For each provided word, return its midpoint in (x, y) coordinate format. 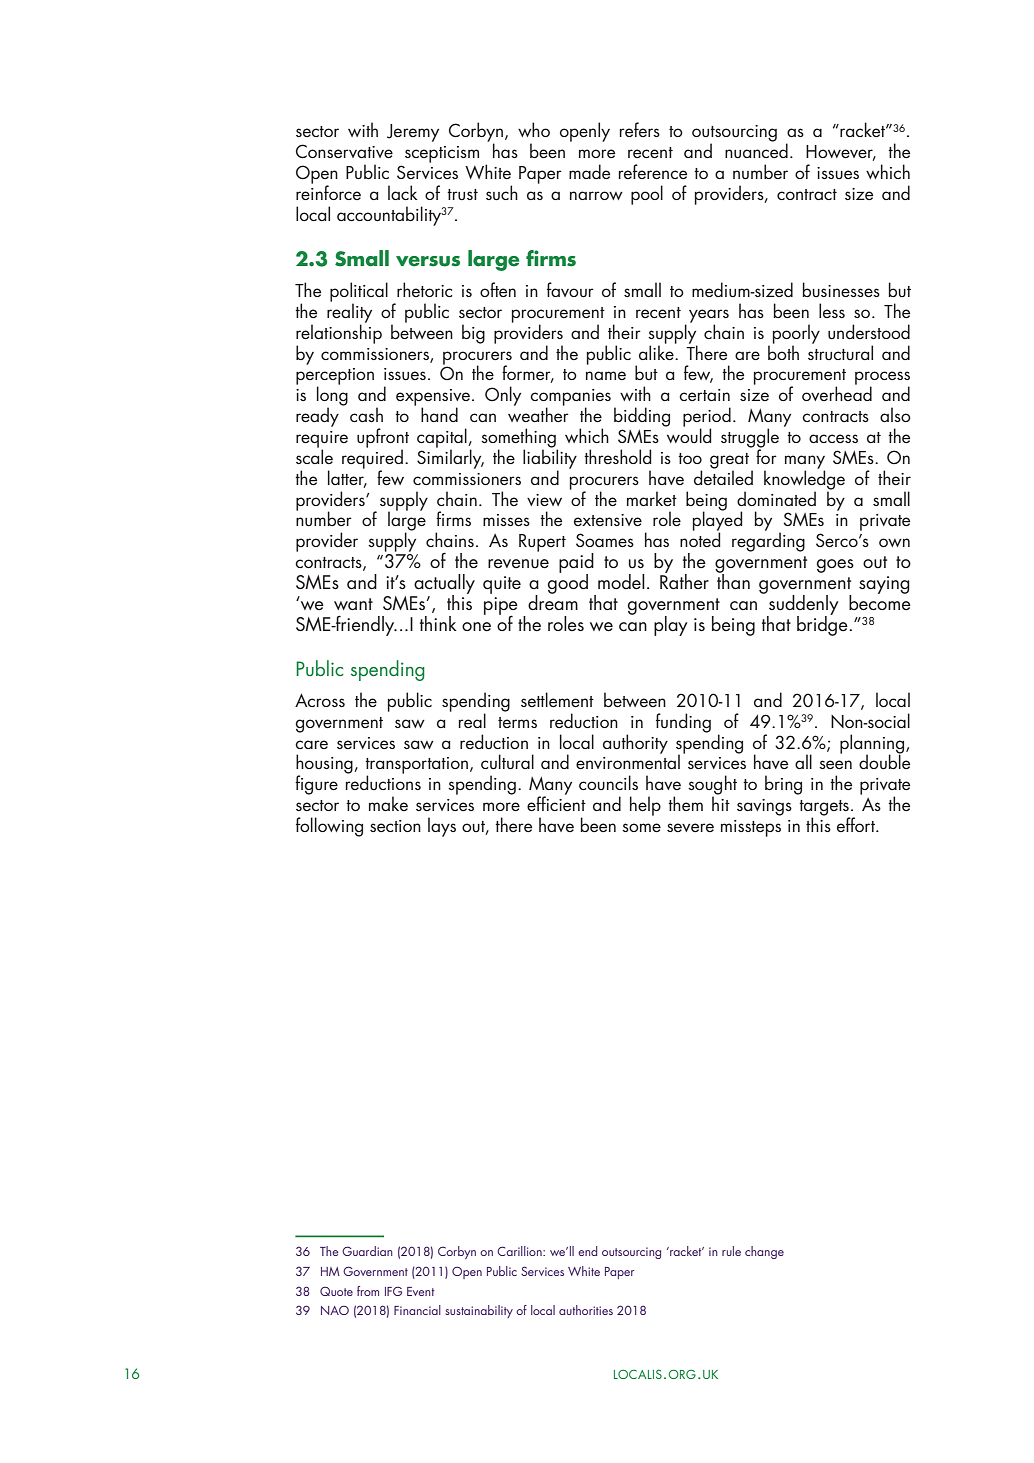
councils (608, 782)
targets (824, 809)
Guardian (367, 1251)
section (395, 826)
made (589, 171)
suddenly (803, 606)
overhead (837, 393)
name (606, 375)
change (764, 1252)
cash (366, 414)
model (621, 582)
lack (402, 192)
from (368, 1291)
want (353, 604)
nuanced (756, 150)
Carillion (520, 1251)
